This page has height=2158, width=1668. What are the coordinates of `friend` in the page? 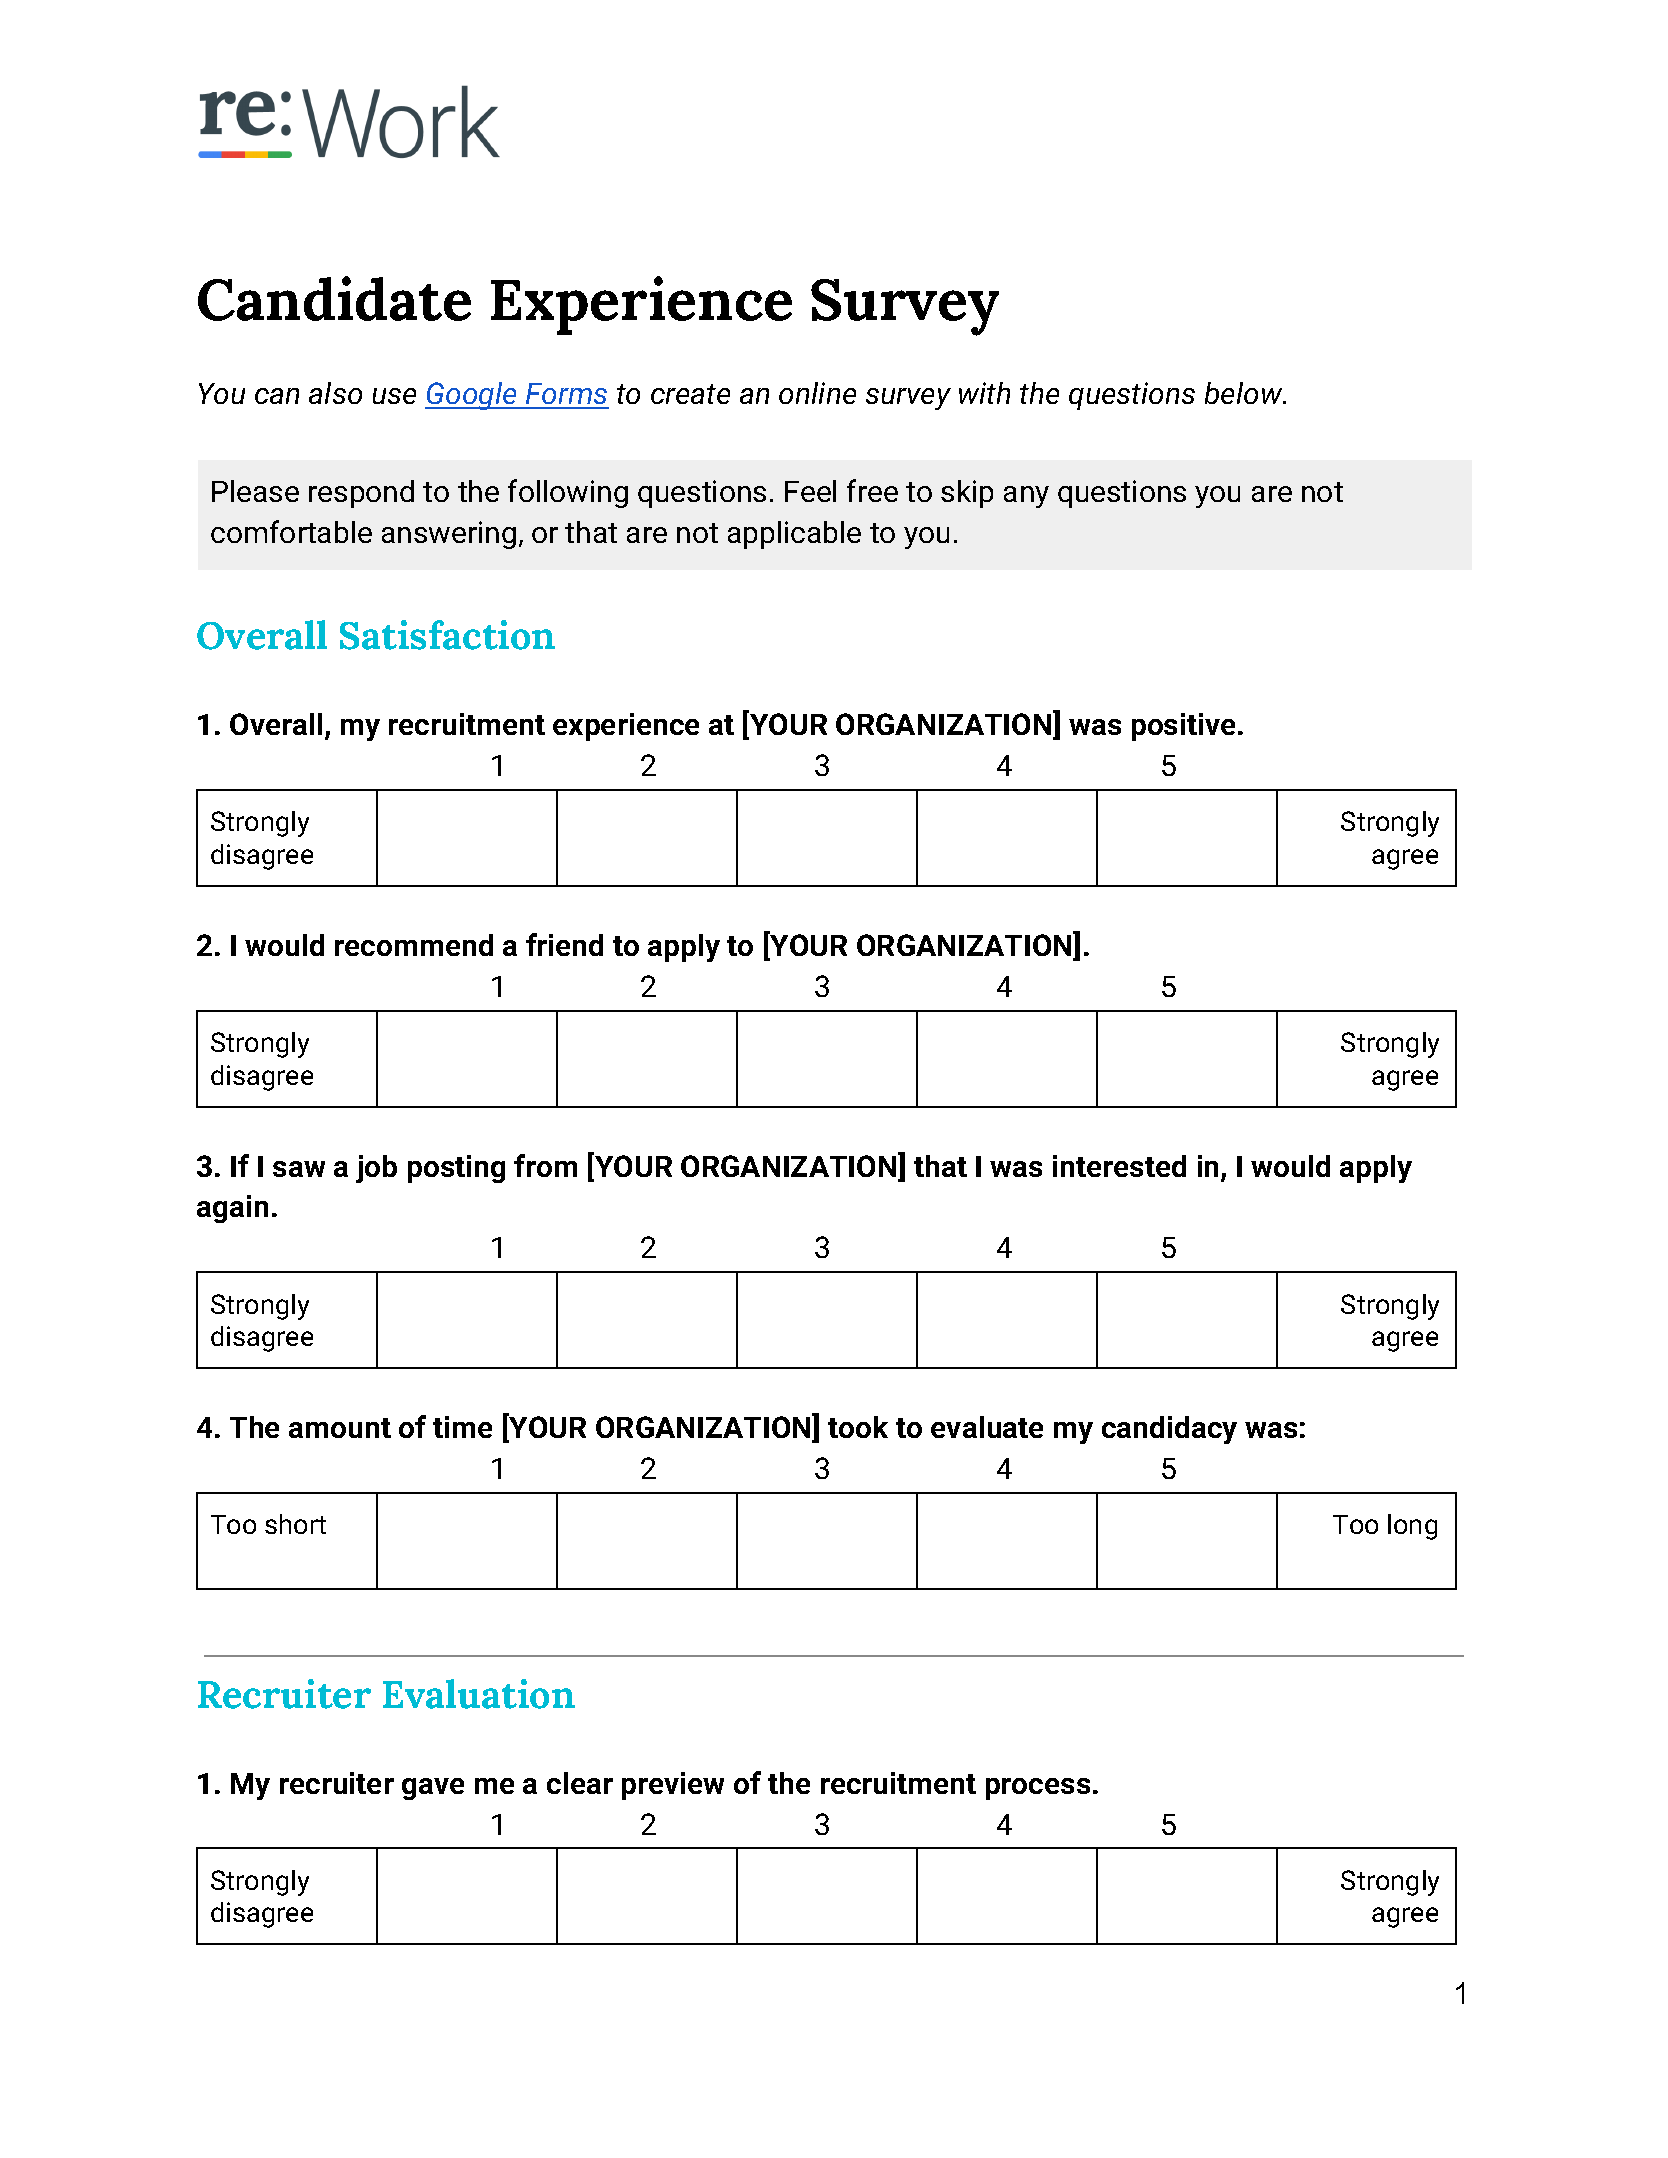 It's located at (564, 944).
